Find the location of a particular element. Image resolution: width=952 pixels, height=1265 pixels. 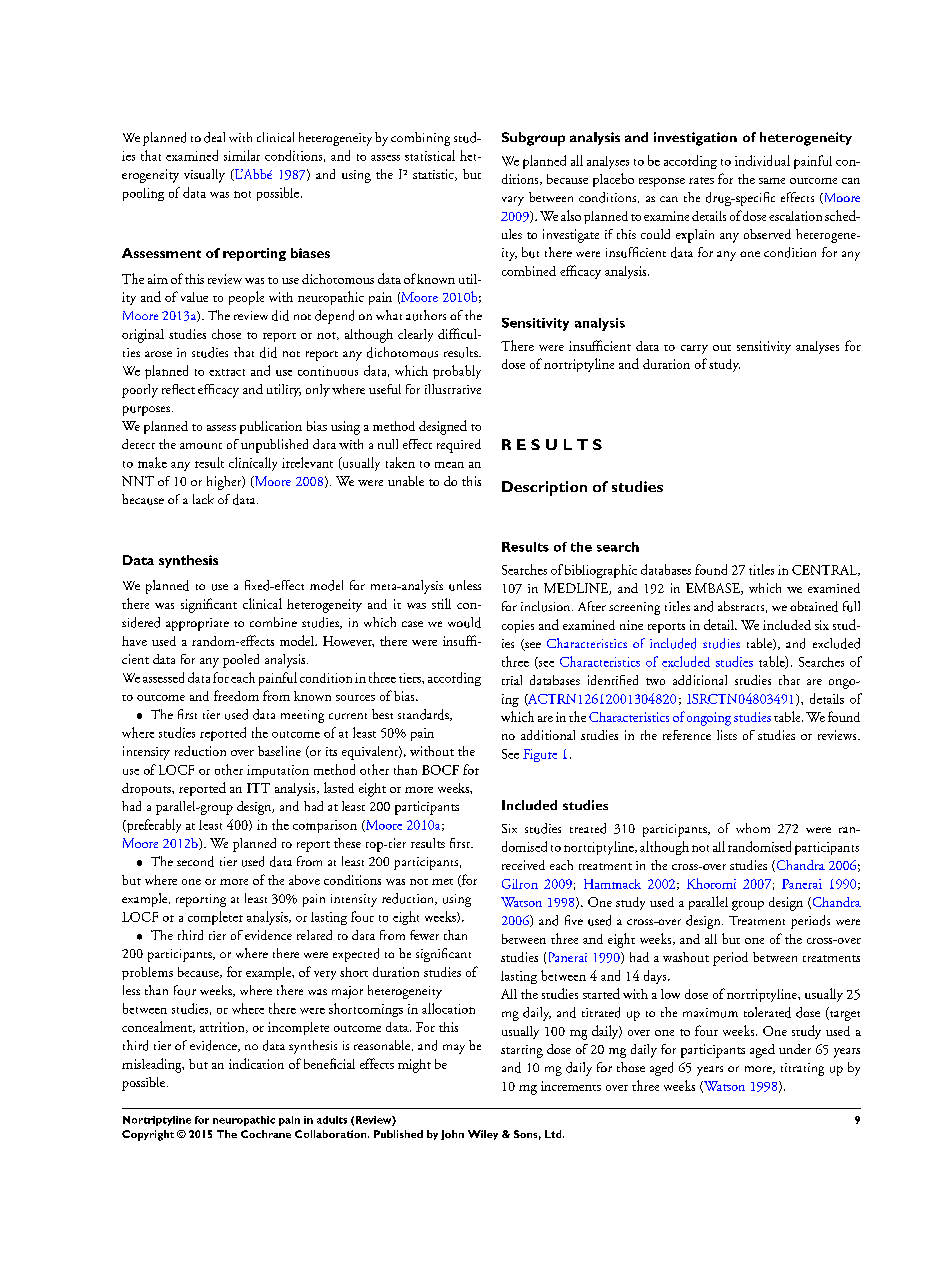

Cochrane is located at coordinates (266, 1134).
